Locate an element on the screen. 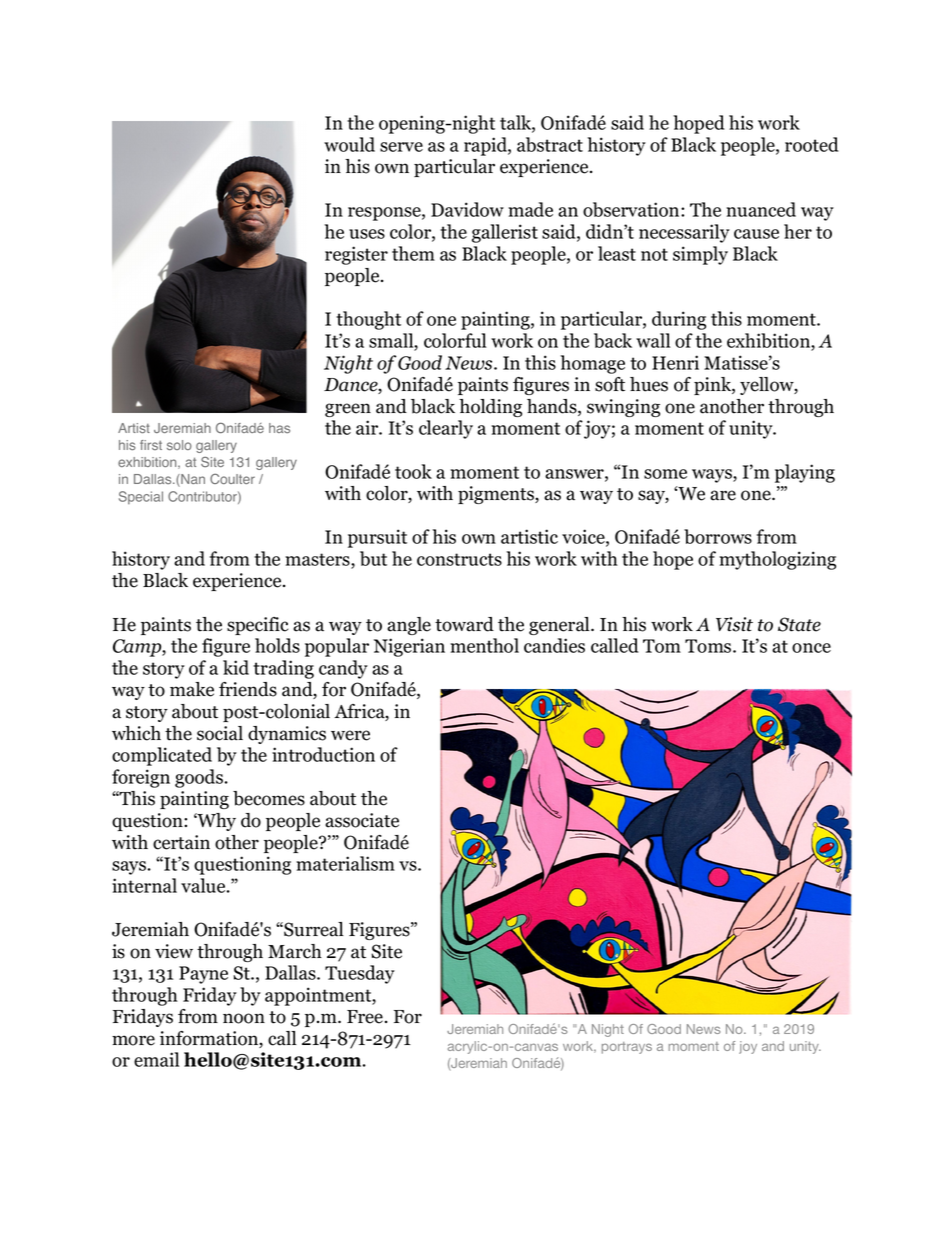  Henri is located at coordinates (675, 362).
